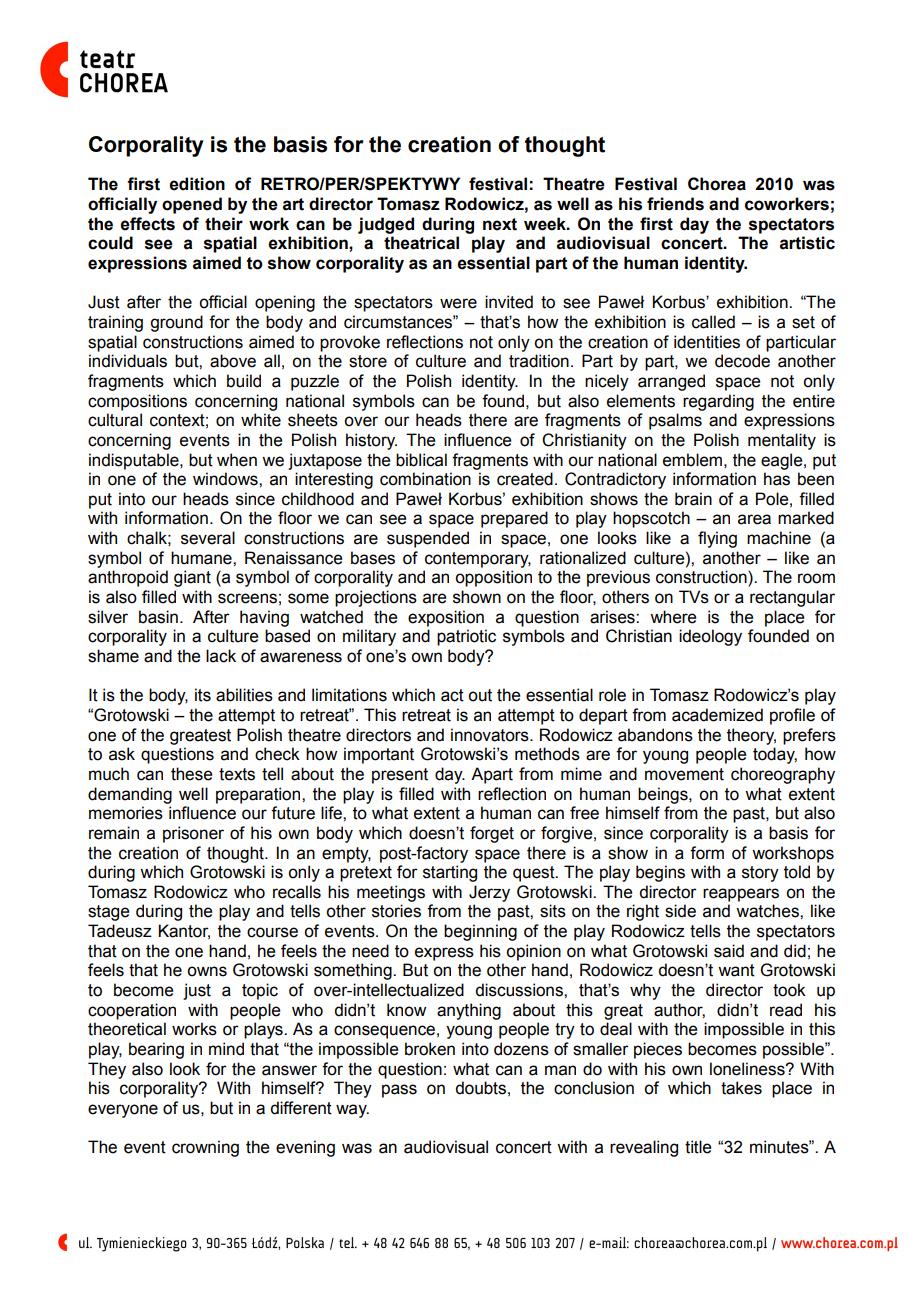 Image resolution: width=924 pixels, height=1308 pixels. I want to click on biblical, so click(421, 460).
